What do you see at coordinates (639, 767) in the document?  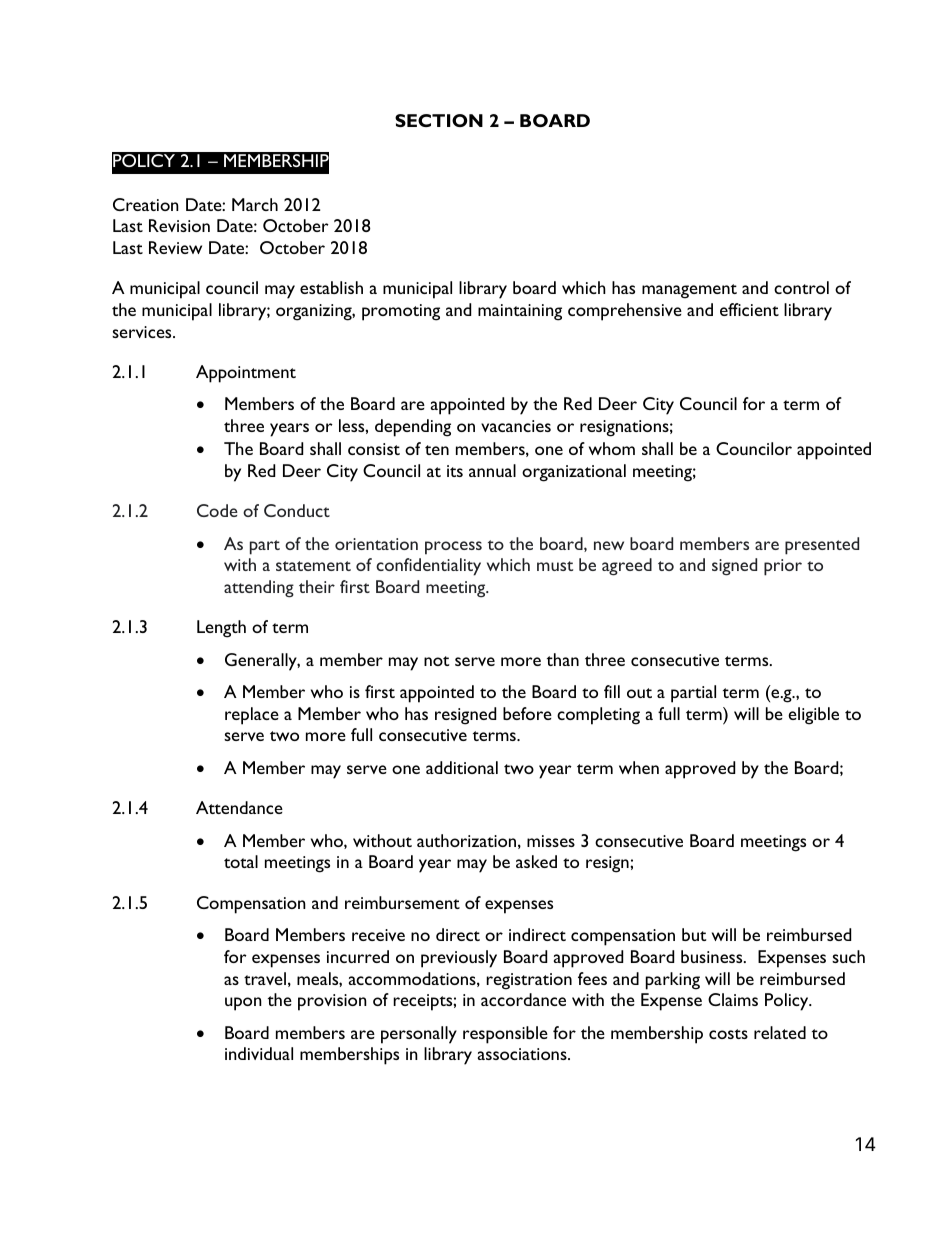 I see `when` at bounding box center [639, 767].
